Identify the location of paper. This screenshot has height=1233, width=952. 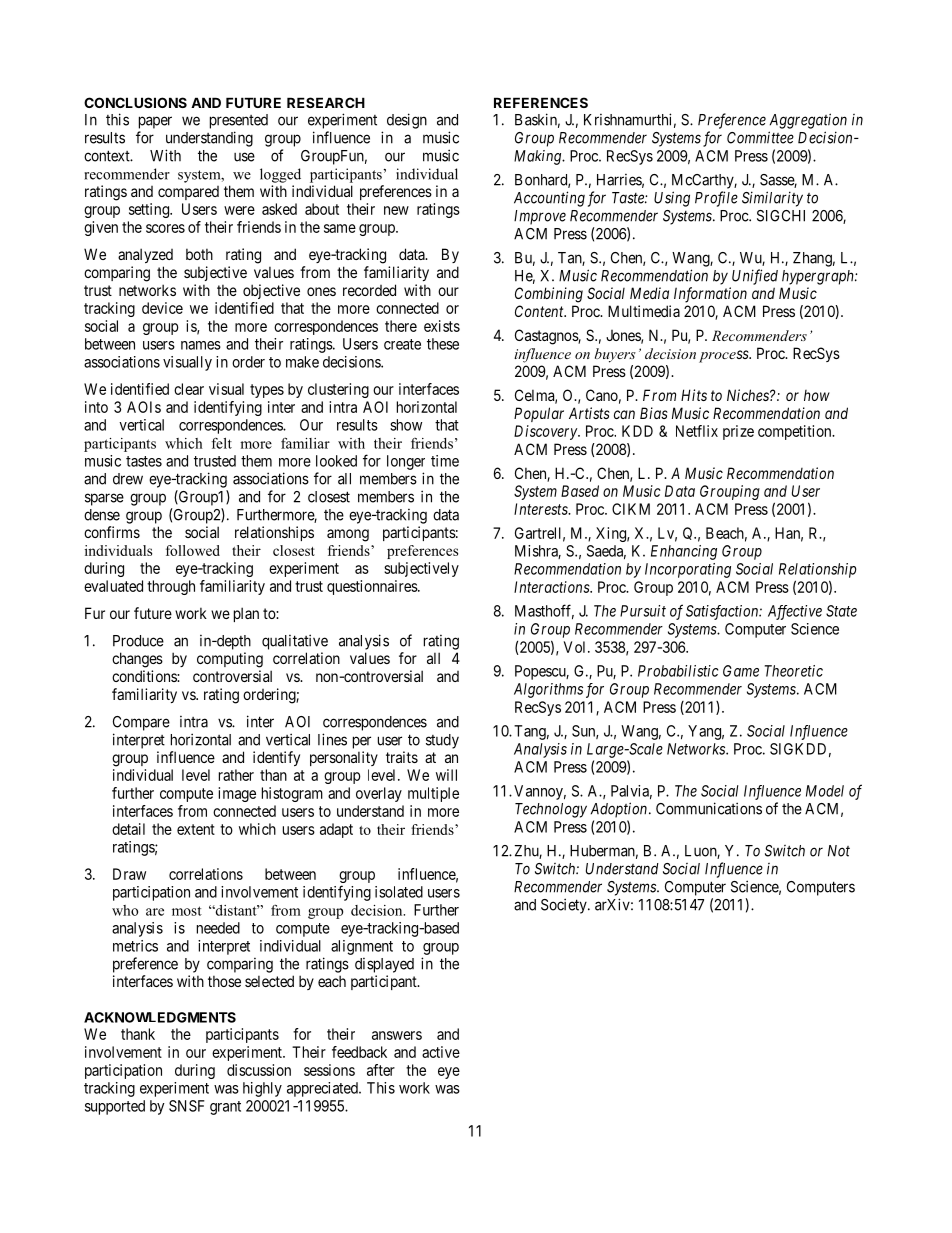
(155, 122).
